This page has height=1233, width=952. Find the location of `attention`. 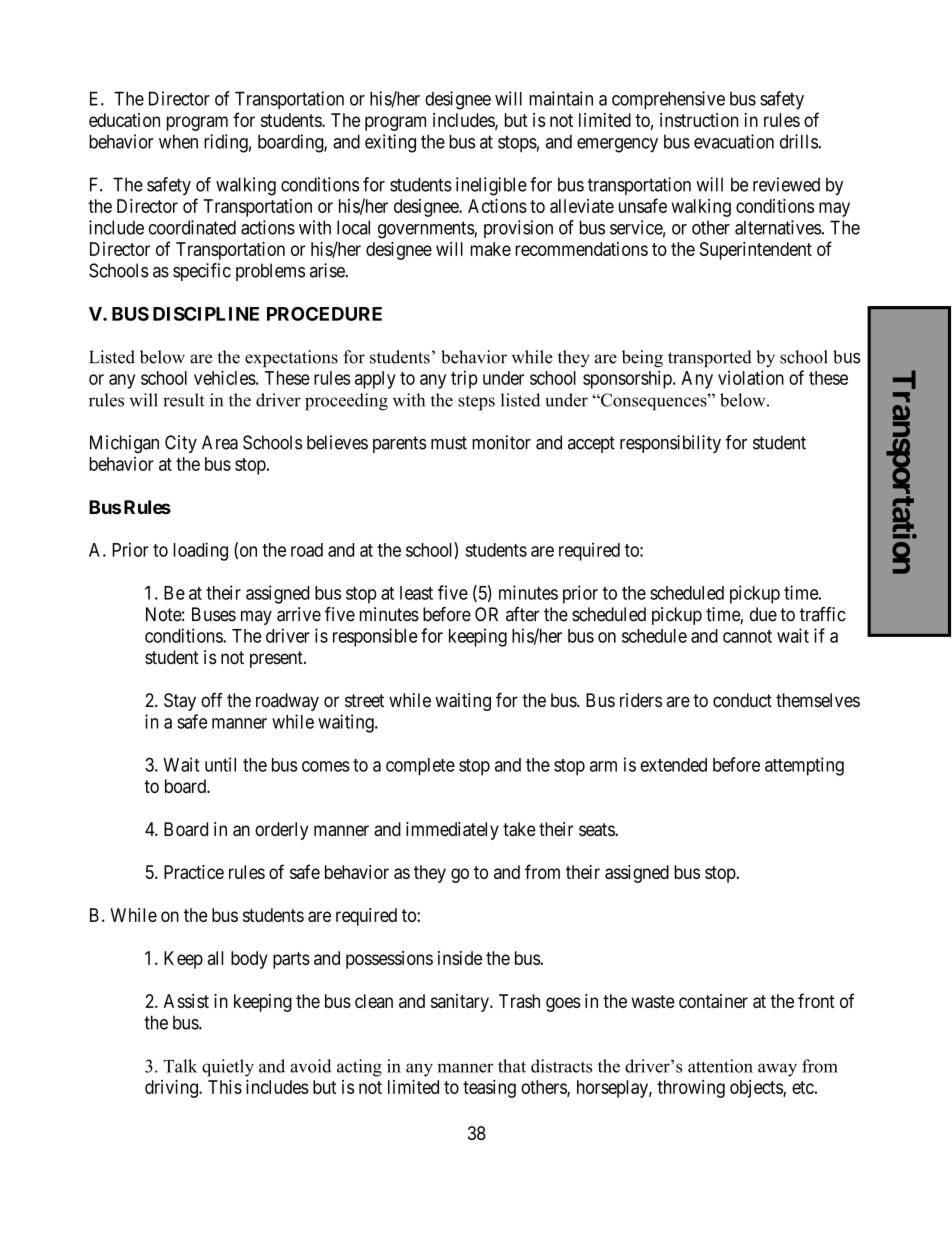

attention is located at coordinates (720, 1066).
